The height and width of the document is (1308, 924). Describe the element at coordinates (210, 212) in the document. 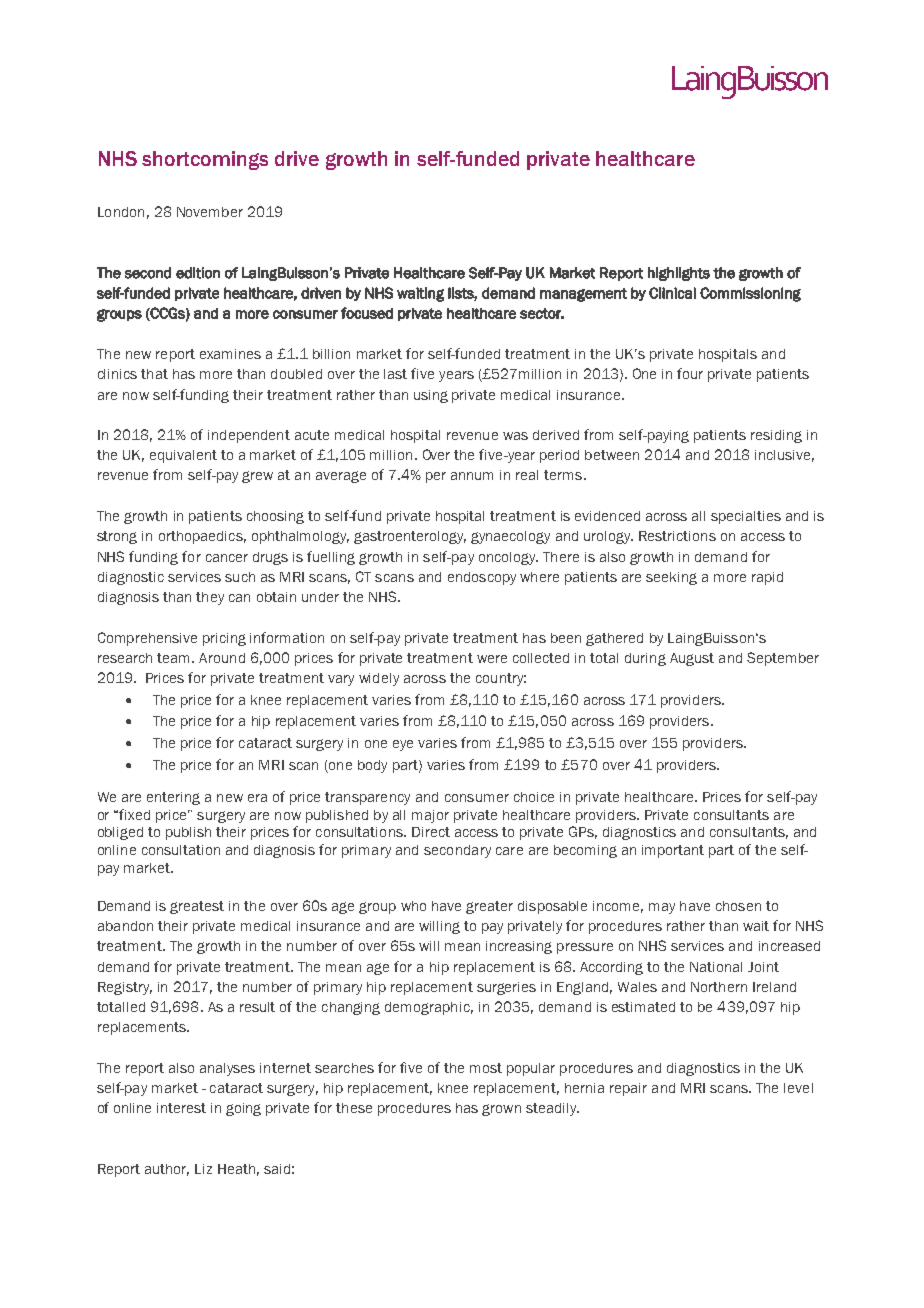

I see `November` at that location.
